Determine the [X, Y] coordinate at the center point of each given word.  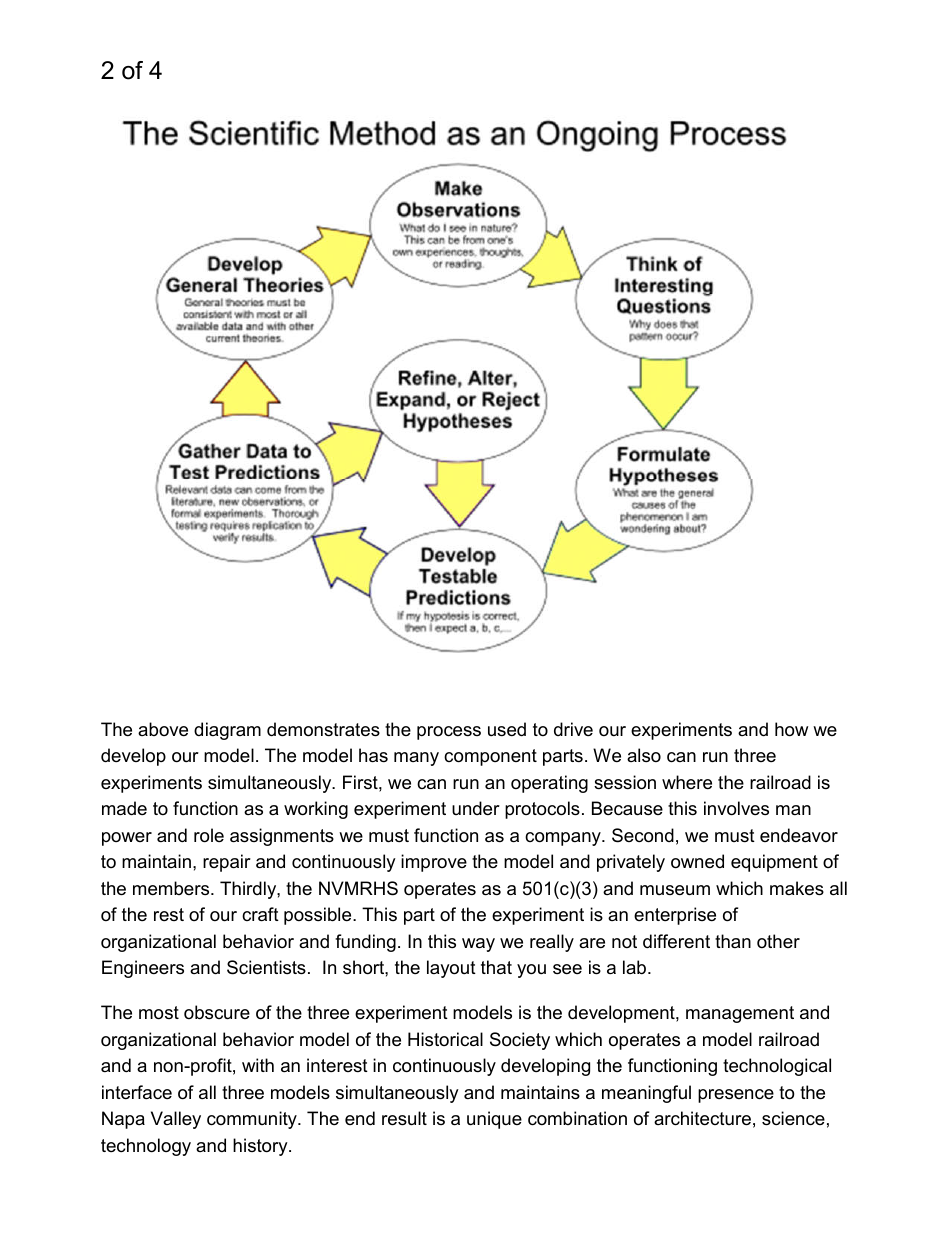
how [791, 729]
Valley [176, 1120]
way [478, 945]
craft [260, 914]
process [449, 733]
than [733, 941]
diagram [227, 731]
